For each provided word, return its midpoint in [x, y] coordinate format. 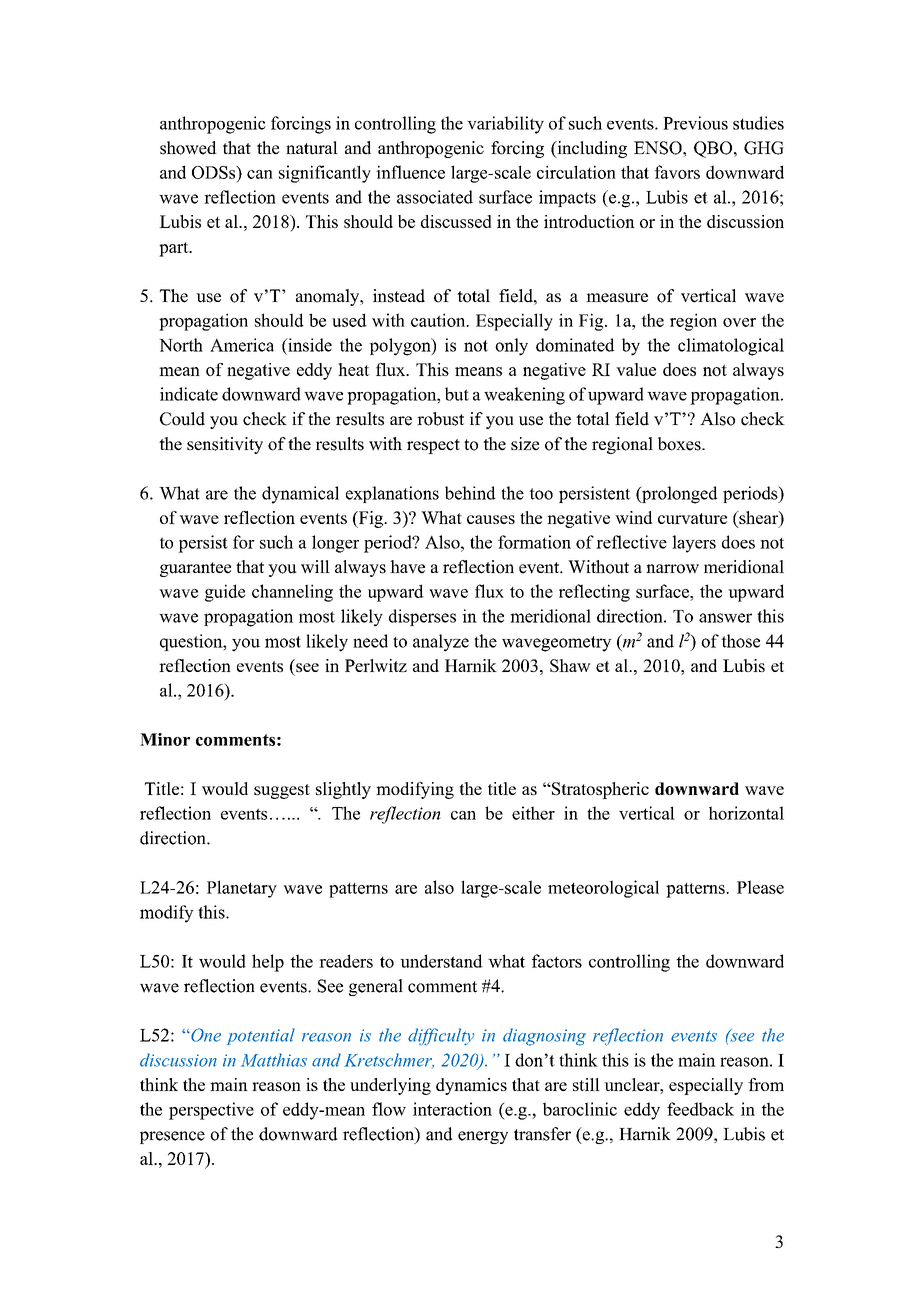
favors [677, 172]
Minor [165, 739]
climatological [731, 347]
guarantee [195, 569]
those [740, 641]
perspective [211, 1111]
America [242, 345]
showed [188, 148]
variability [505, 125]
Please [760, 887]
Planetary [242, 889]
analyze [441, 643]
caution [439, 320]
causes [491, 519]
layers [694, 544]
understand [441, 961]
